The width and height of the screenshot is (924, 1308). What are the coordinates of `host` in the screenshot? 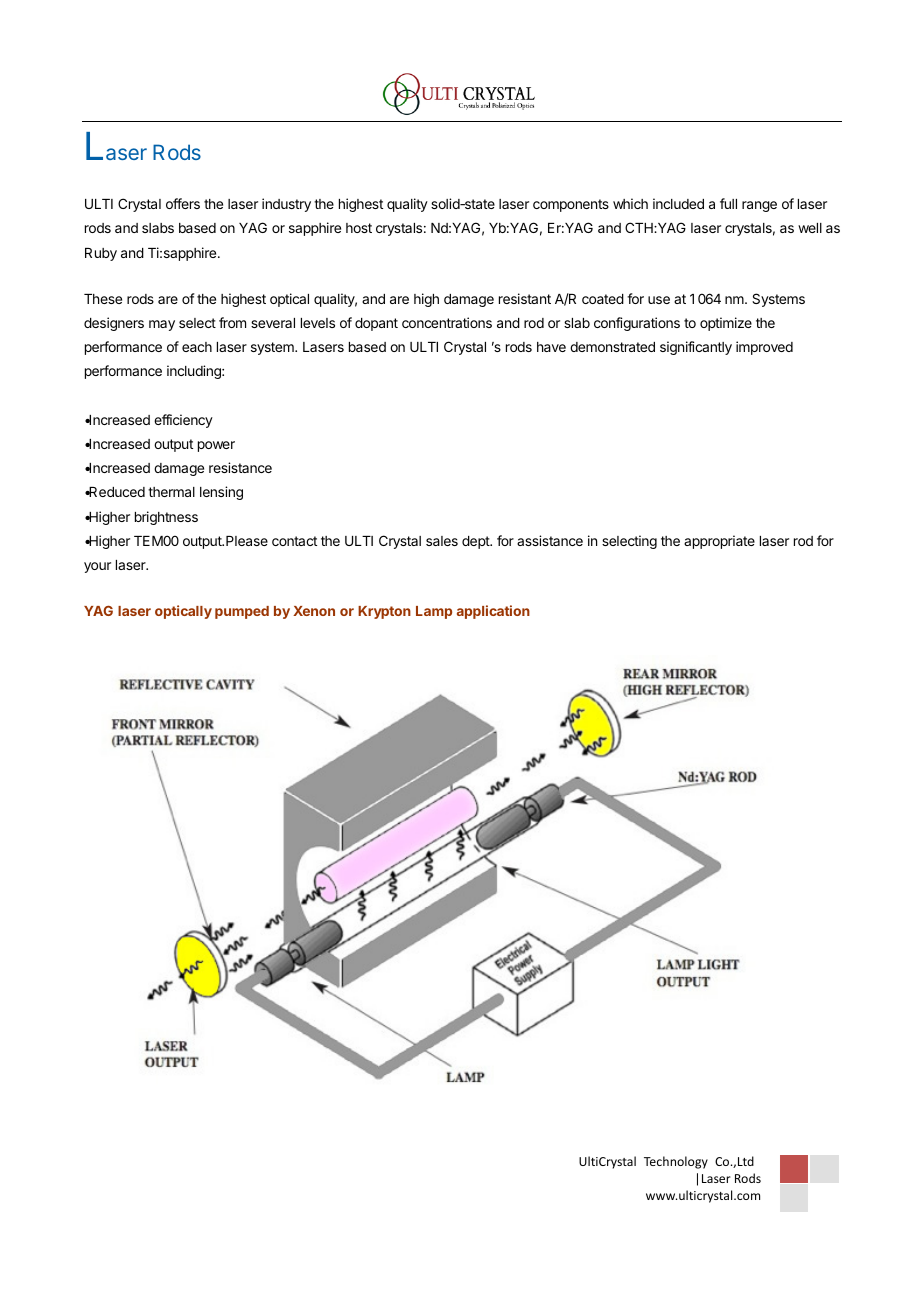 It's located at (359, 228).
